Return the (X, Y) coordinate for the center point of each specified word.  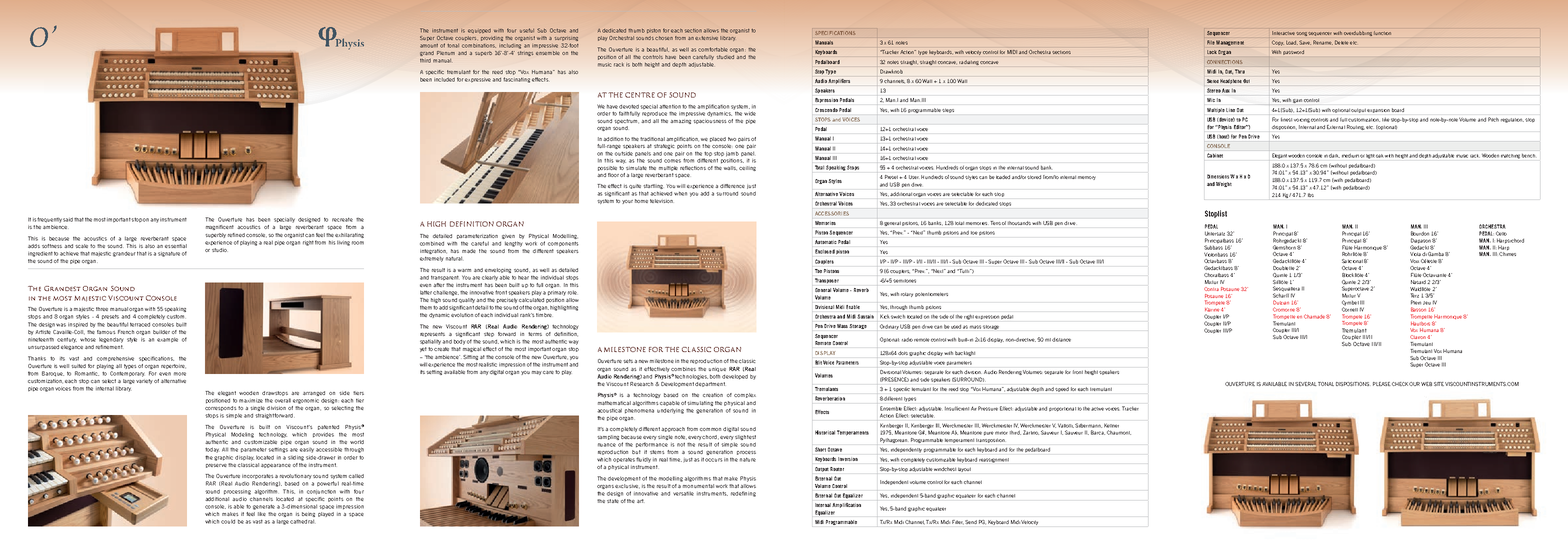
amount (429, 46)
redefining (743, 494)
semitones (904, 281)
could (228, 521)
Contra (1211, 289)
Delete (1341, 42)
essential (176, 246)
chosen (664, 38)
